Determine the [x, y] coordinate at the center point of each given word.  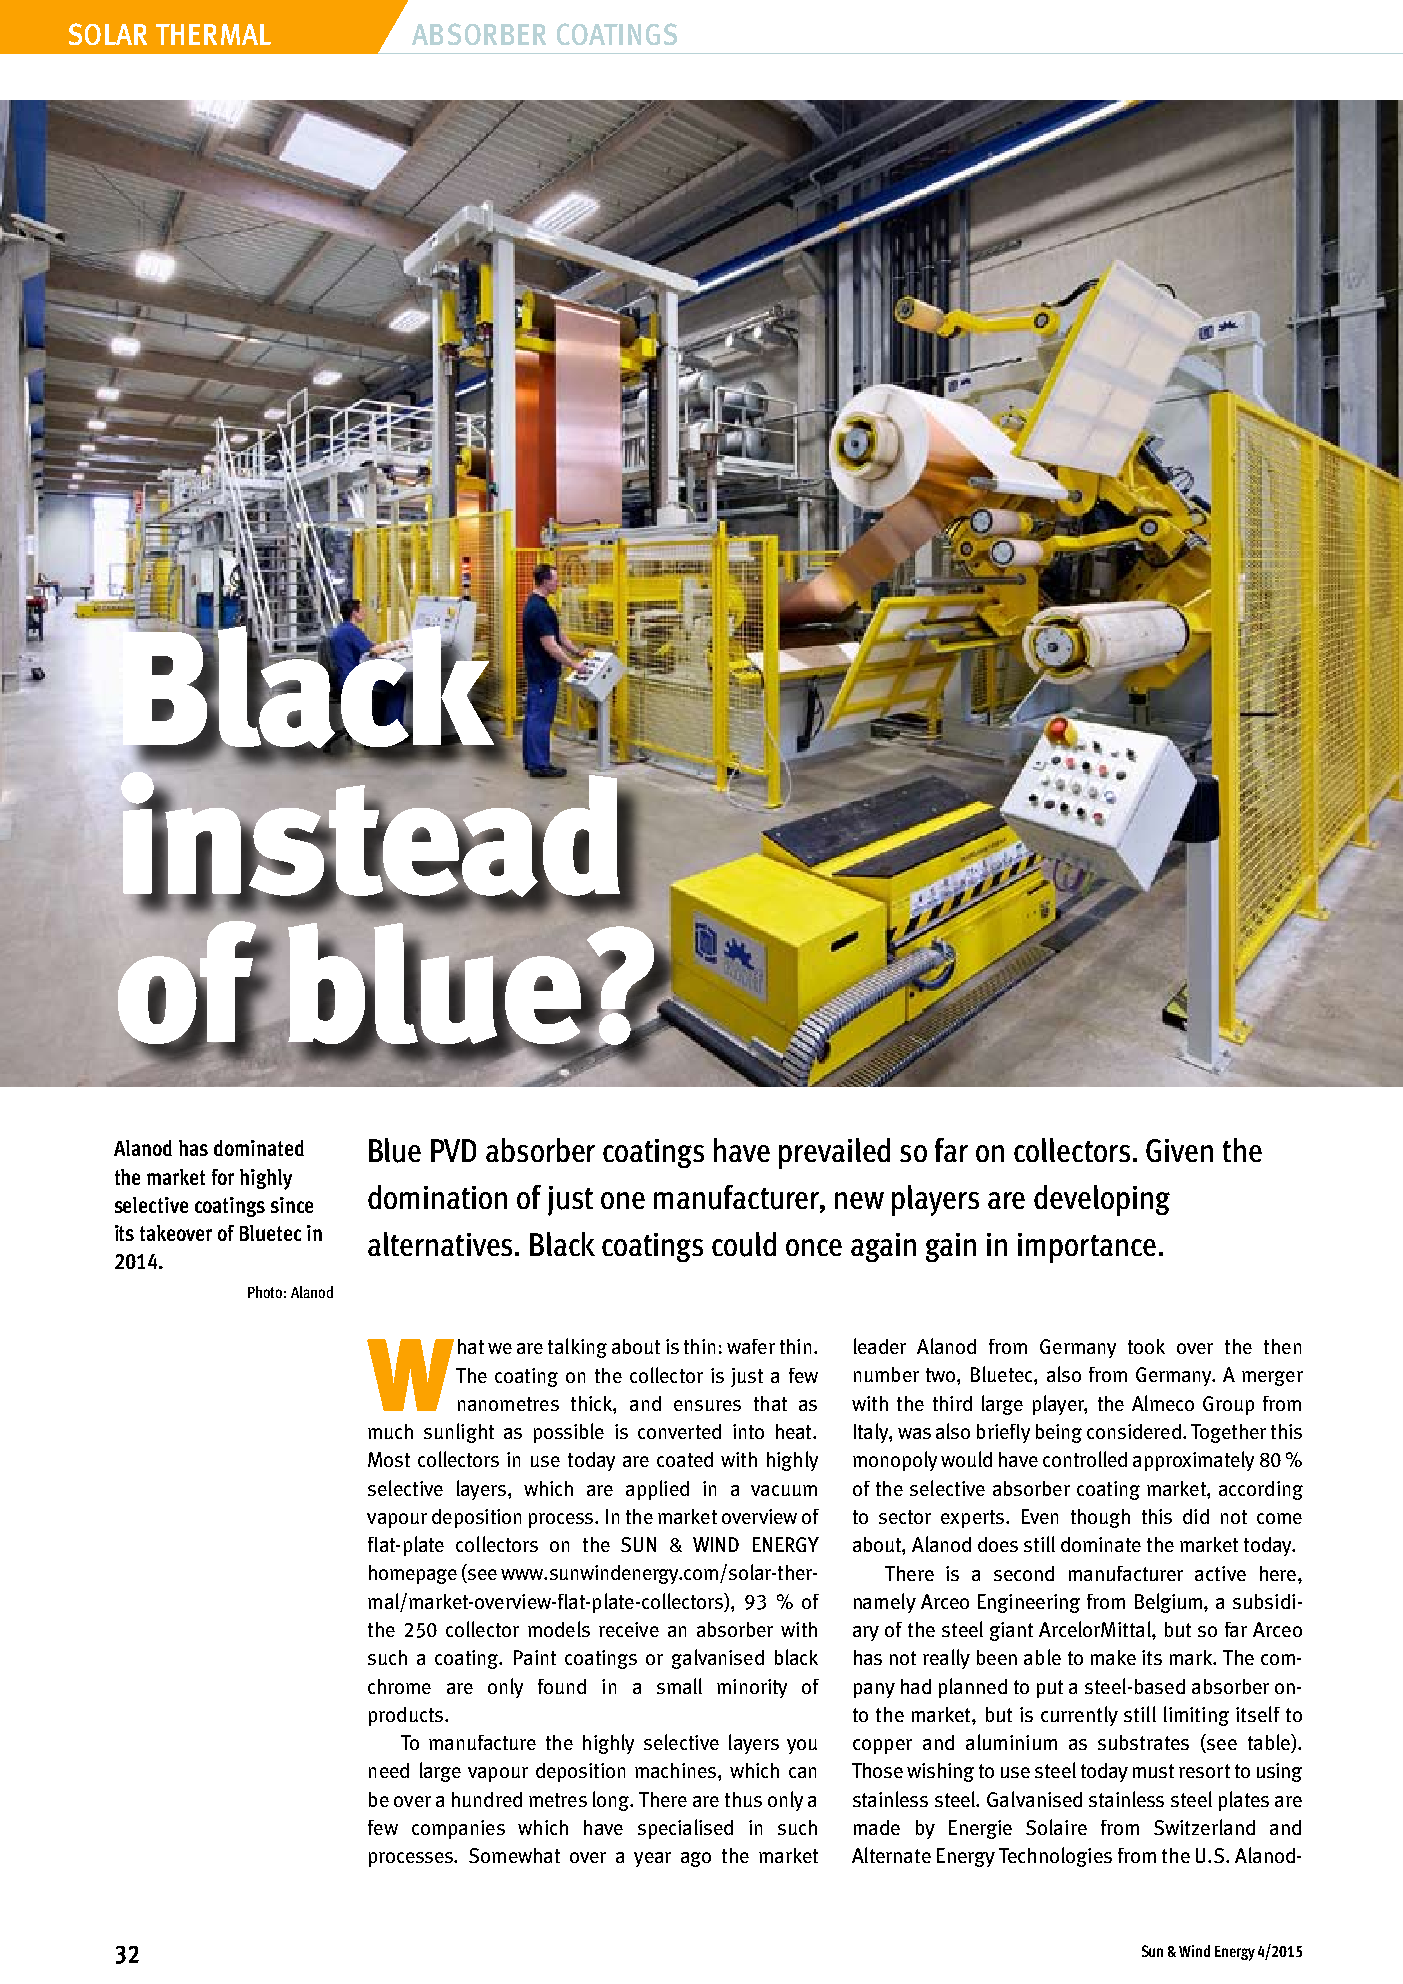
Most [389, 1459]
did [1196, 1516]
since [292, 1205]
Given [1179, 1150]
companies [458, 1829]
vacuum [784, 1490]
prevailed [834, 1153]
